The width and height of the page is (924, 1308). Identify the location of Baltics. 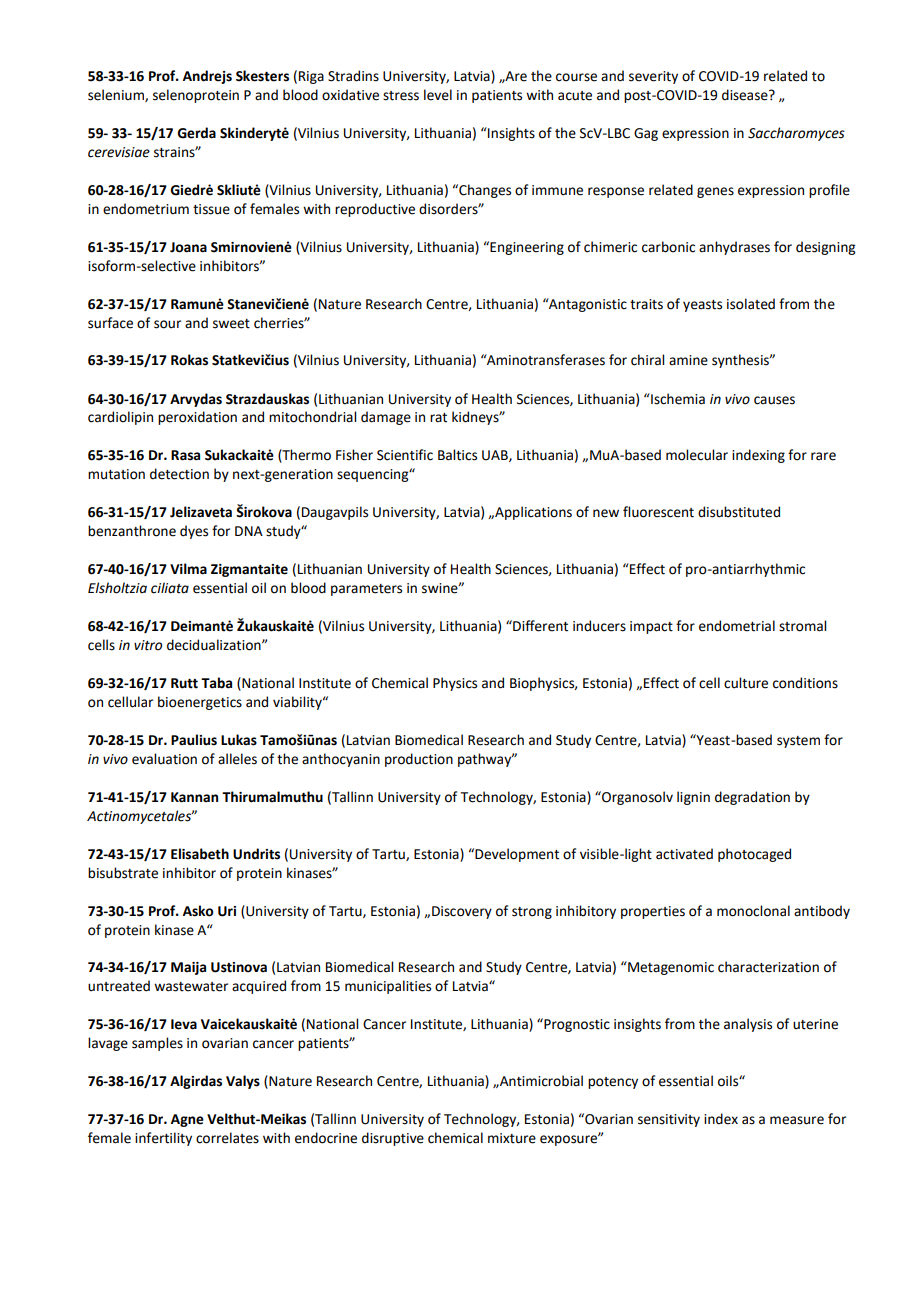
(457, 455).
